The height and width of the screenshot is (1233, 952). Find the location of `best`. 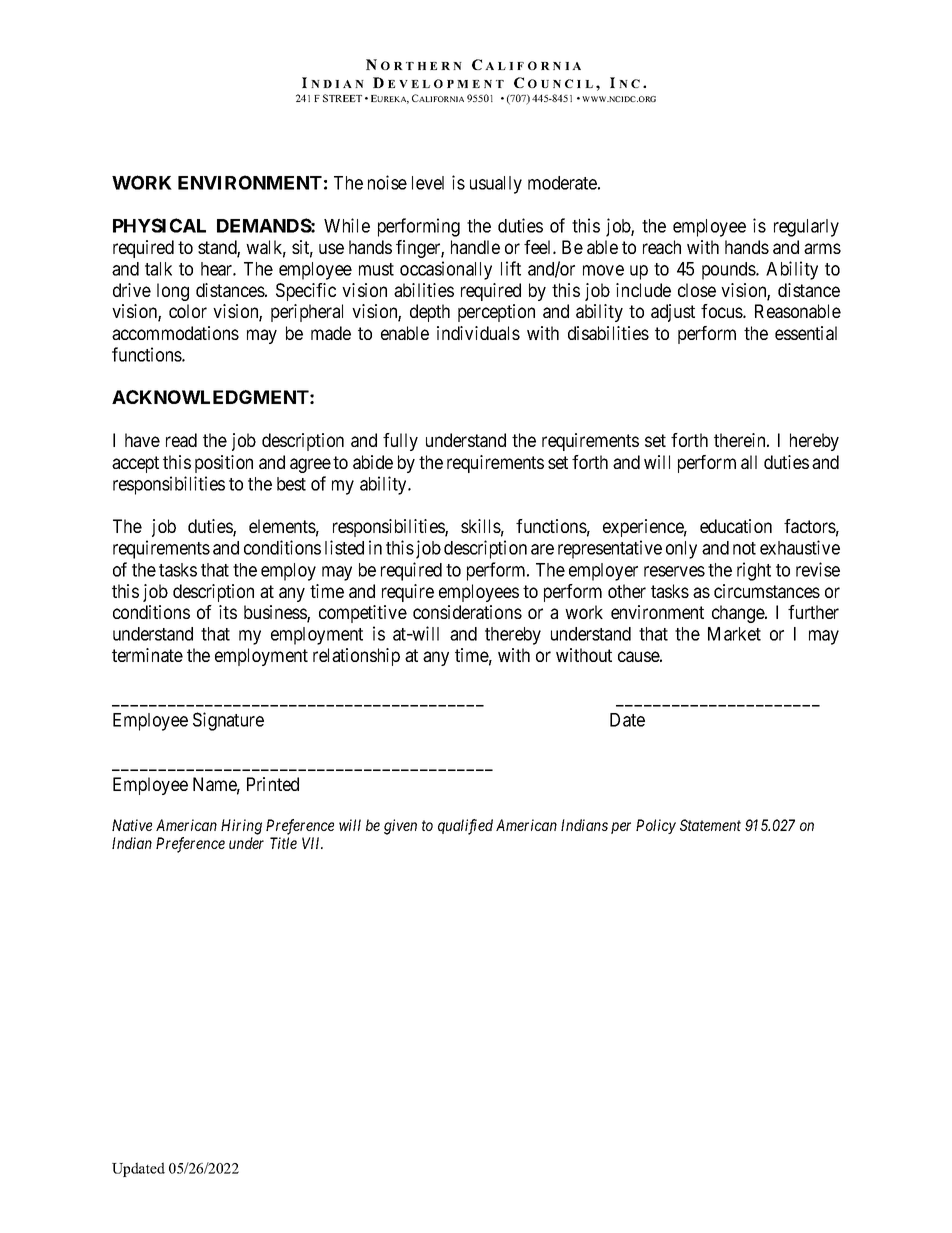

best is located at coordinates (291, 484).
